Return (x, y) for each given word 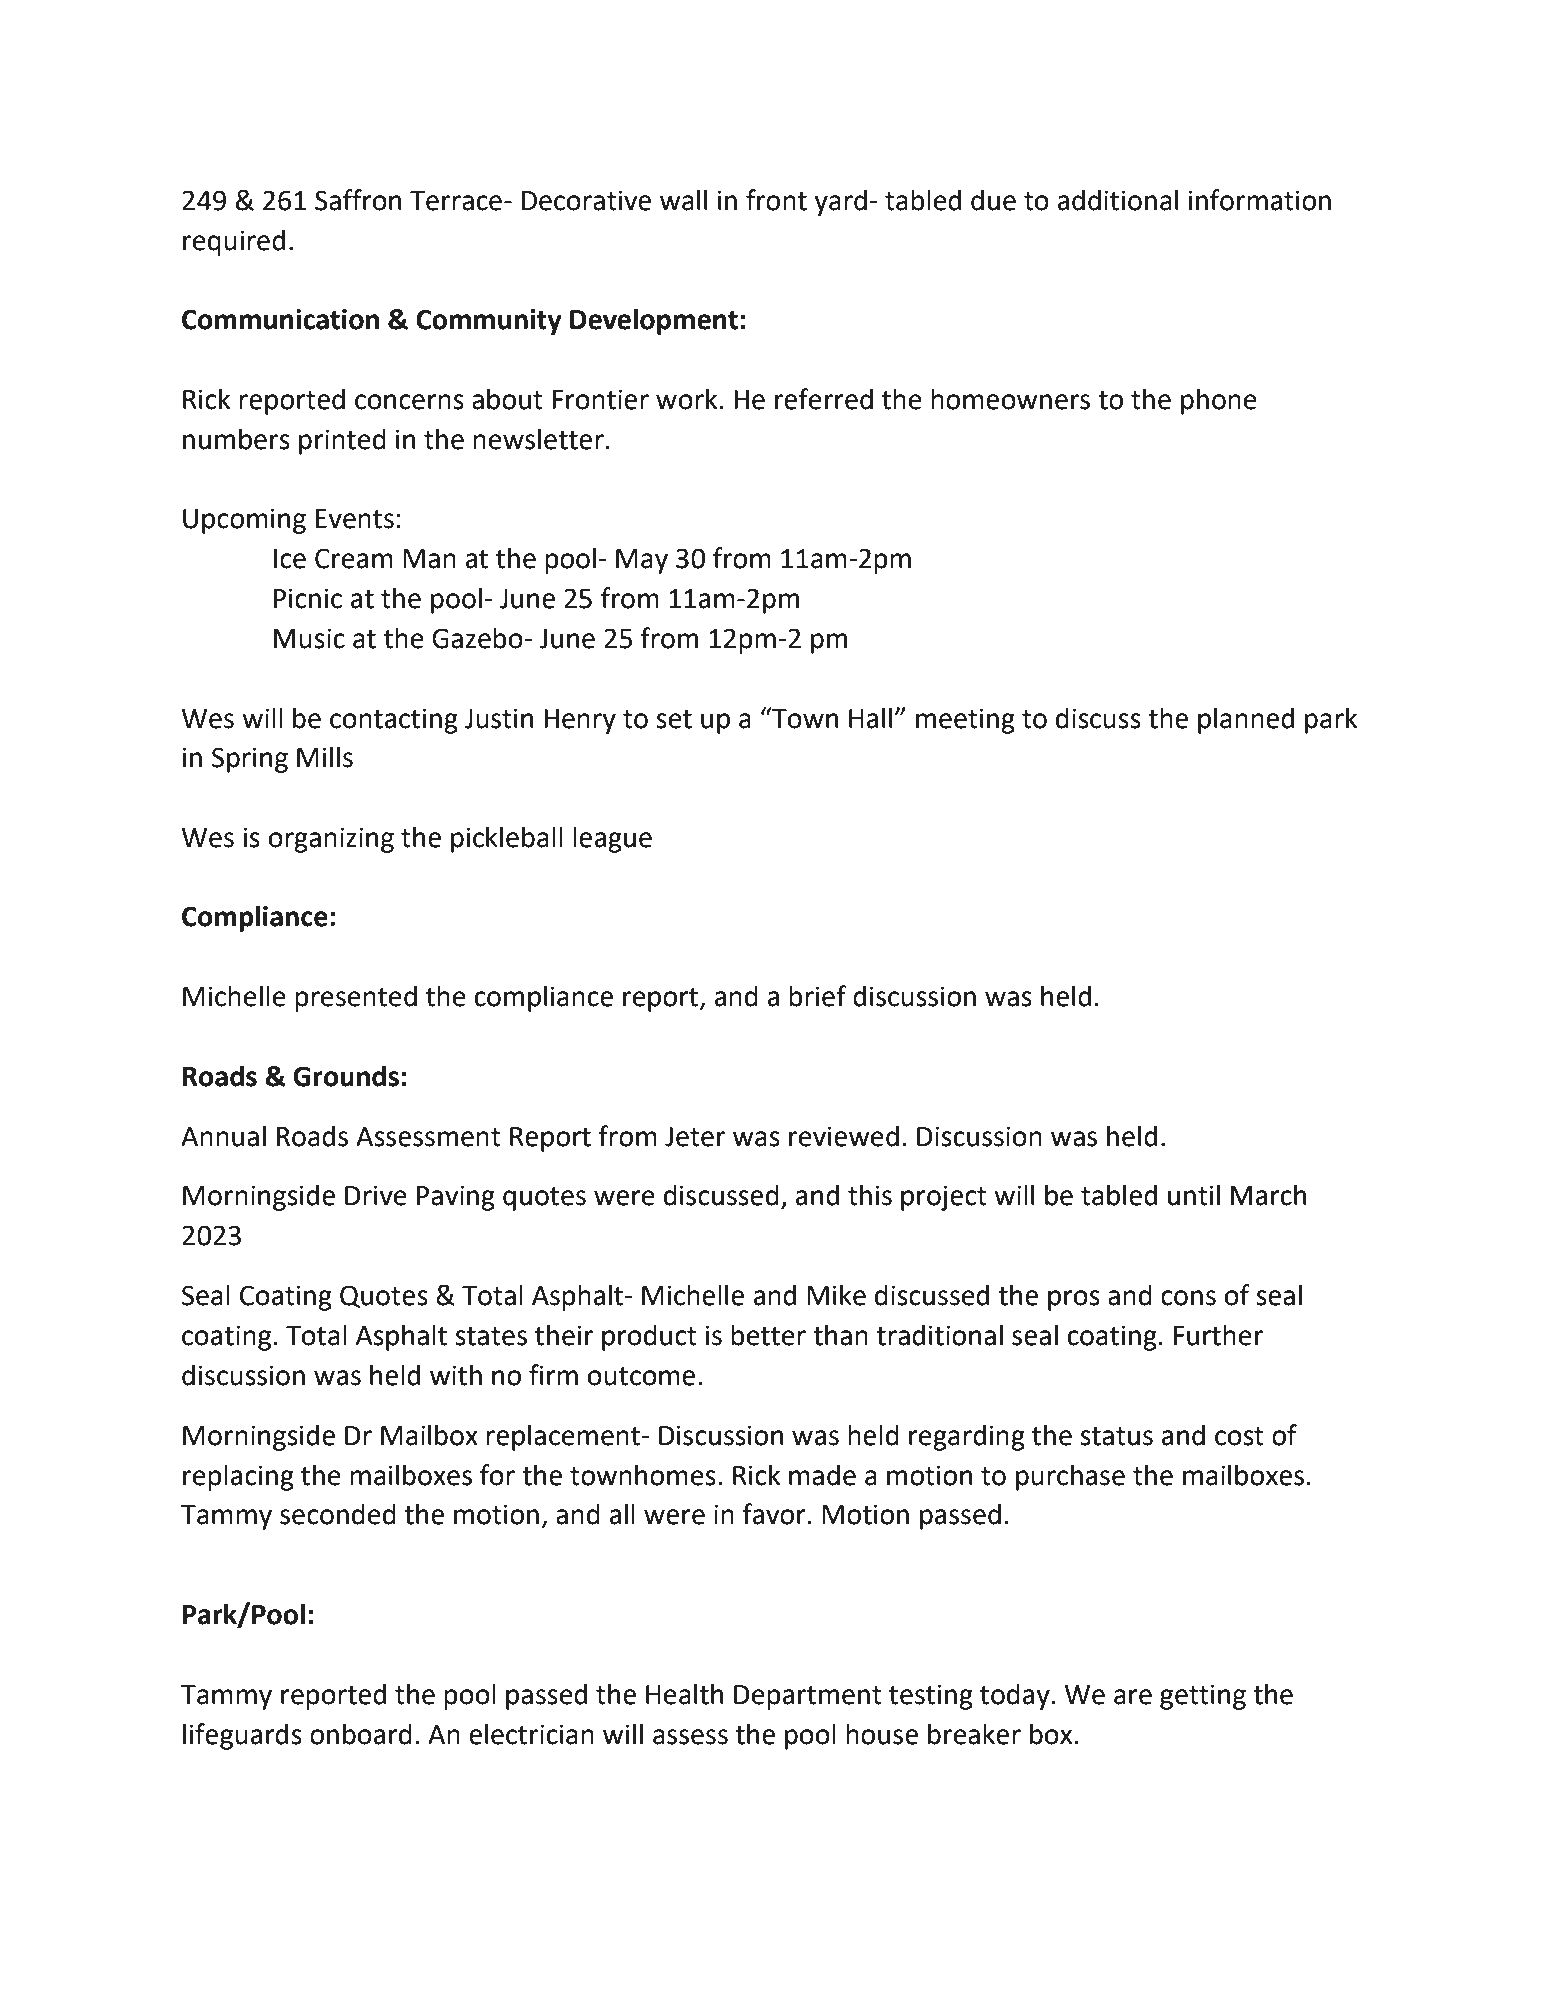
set (674, 719)
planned (1246, 720)
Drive (376, 1195)
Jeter (695, 1137)
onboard (361, 1734)
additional (1118, 200)
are (1133, 1697)
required (234, 242)
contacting (394, 721)
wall (683, 200)
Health (684, 1694)
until (1194, 1195)
